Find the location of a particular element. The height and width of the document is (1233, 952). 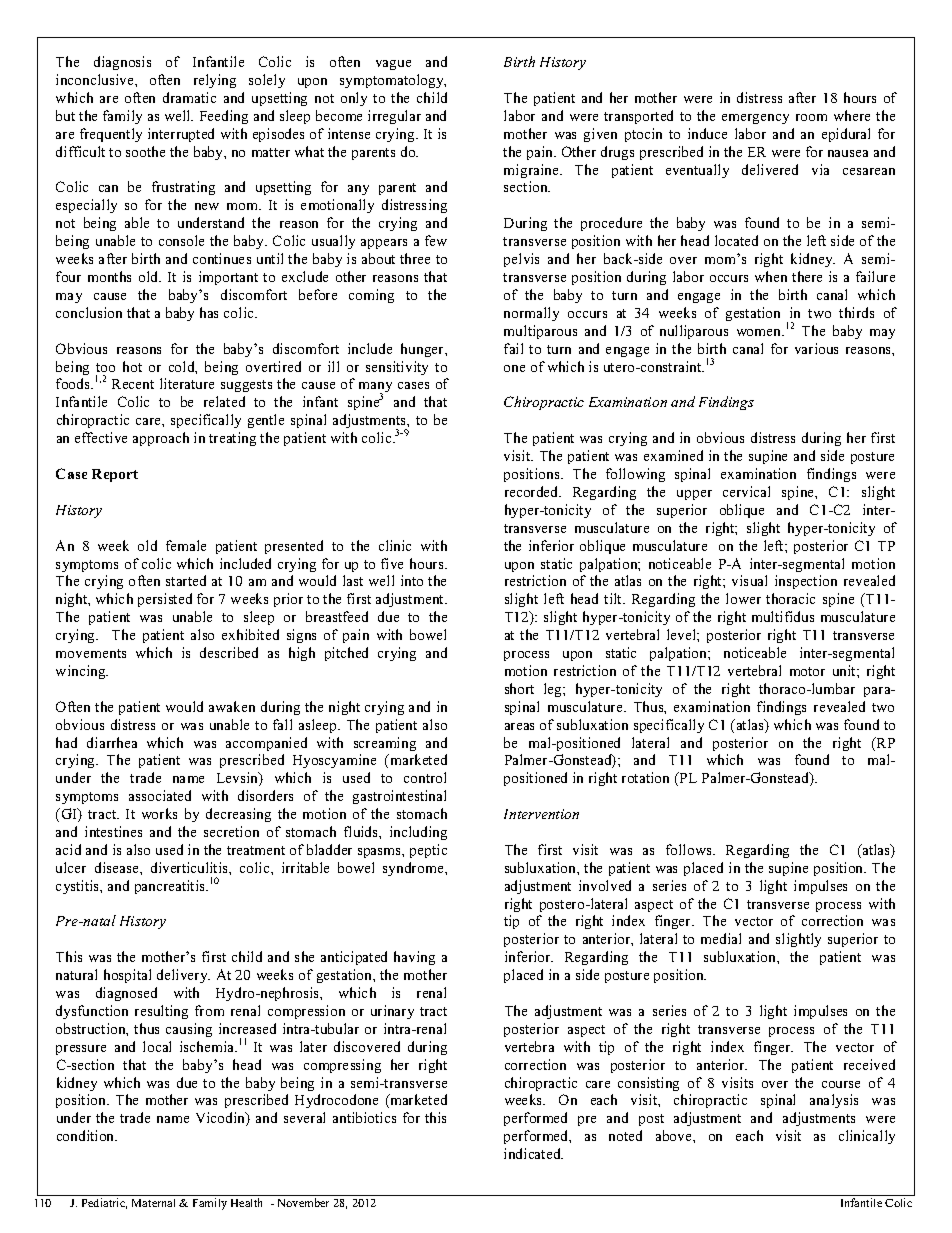

emergency is located at coordinates (755, 119).
